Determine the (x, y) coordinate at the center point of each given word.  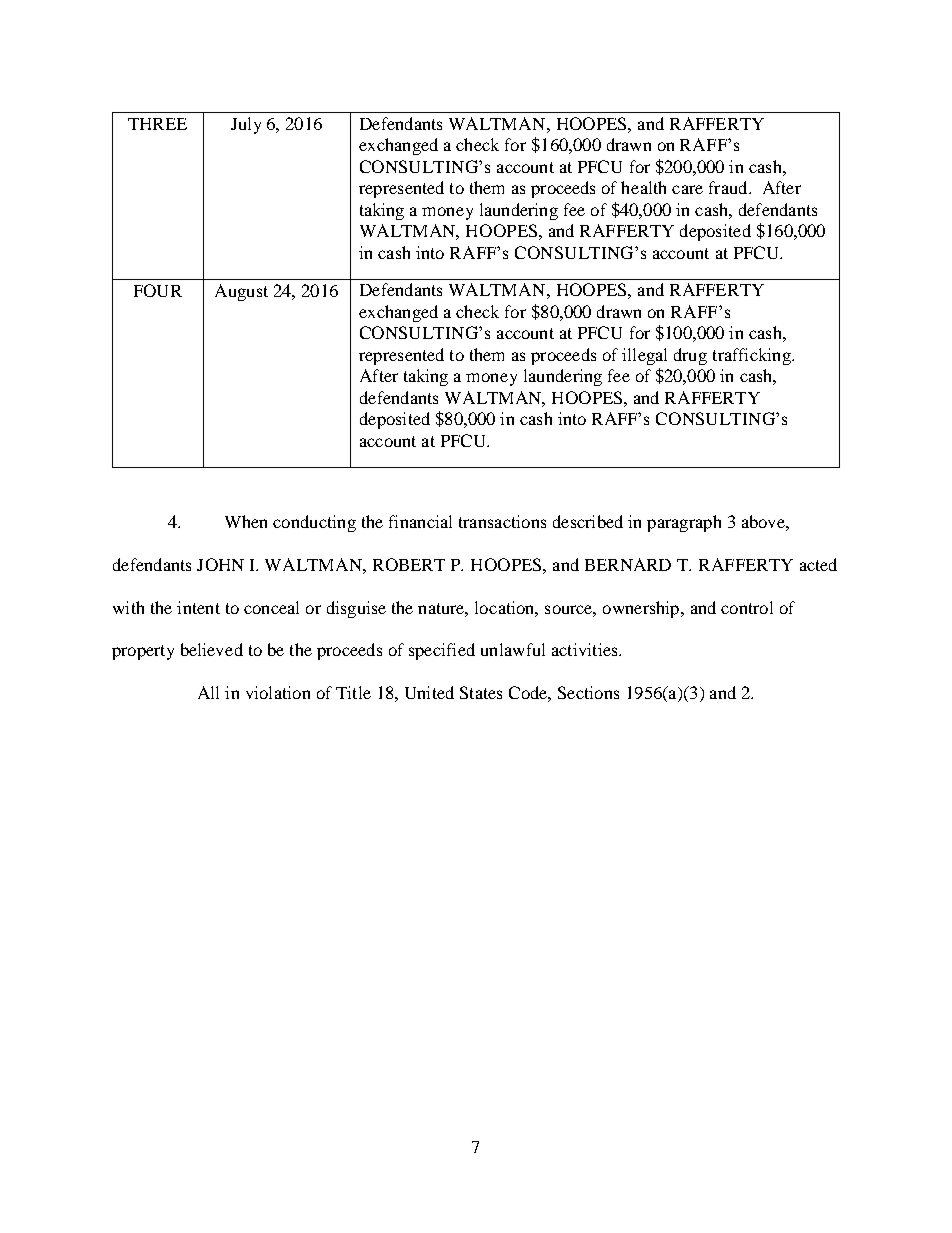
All (208, 692)
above (764, 521)
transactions (502, 521)
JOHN (220, 564)
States (481, 692)
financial (420, 521)
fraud (729, 187)
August (241, 292)
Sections (588, 692)
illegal (644, 356)
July (246, 125)
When (246, 521)
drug (690, 356)
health (643, 187)
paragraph (684, 523)
